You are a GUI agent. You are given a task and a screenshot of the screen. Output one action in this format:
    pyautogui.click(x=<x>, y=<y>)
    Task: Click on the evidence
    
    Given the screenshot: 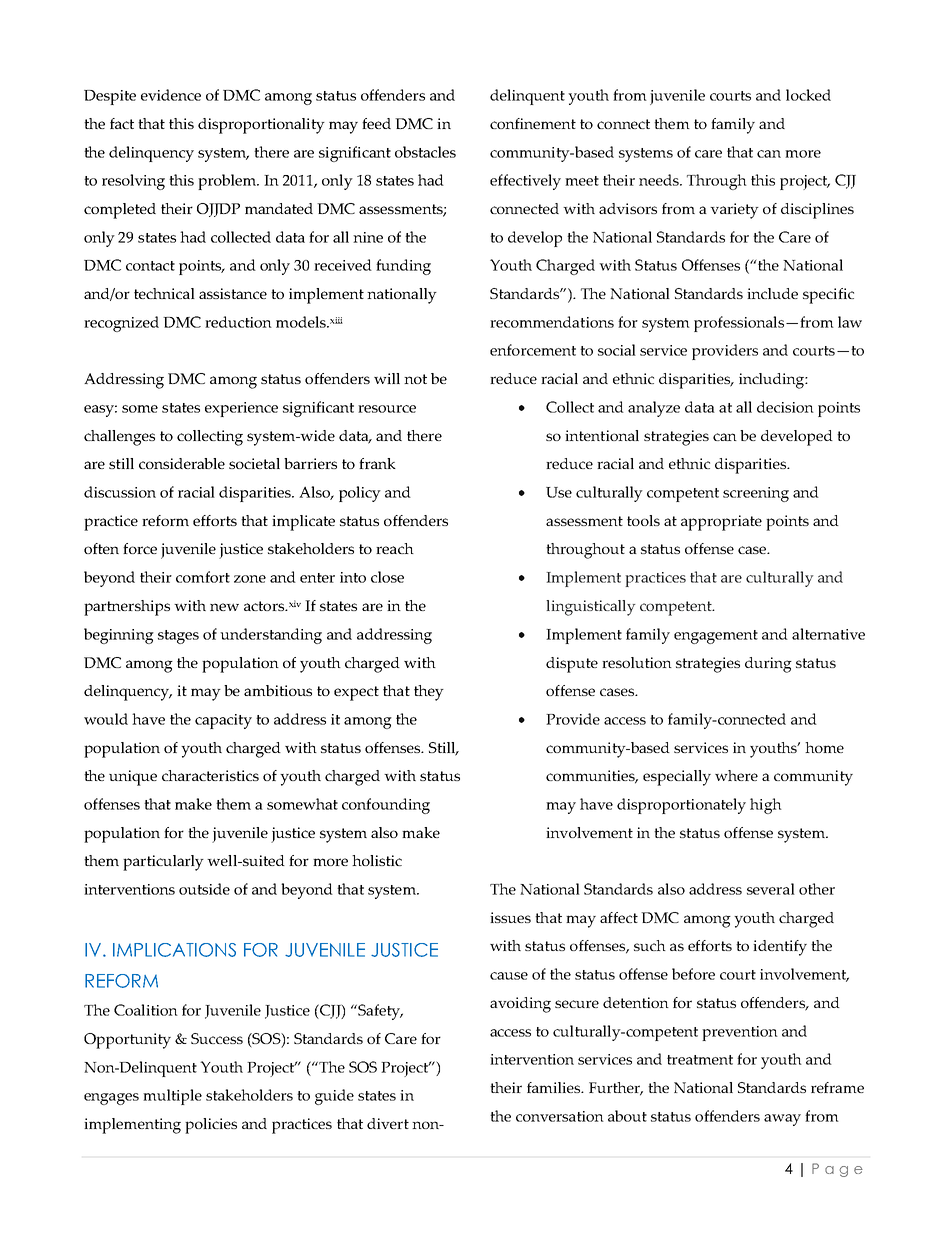 What is the action you would take?
    pyautogui.click(x=171, y=95)
